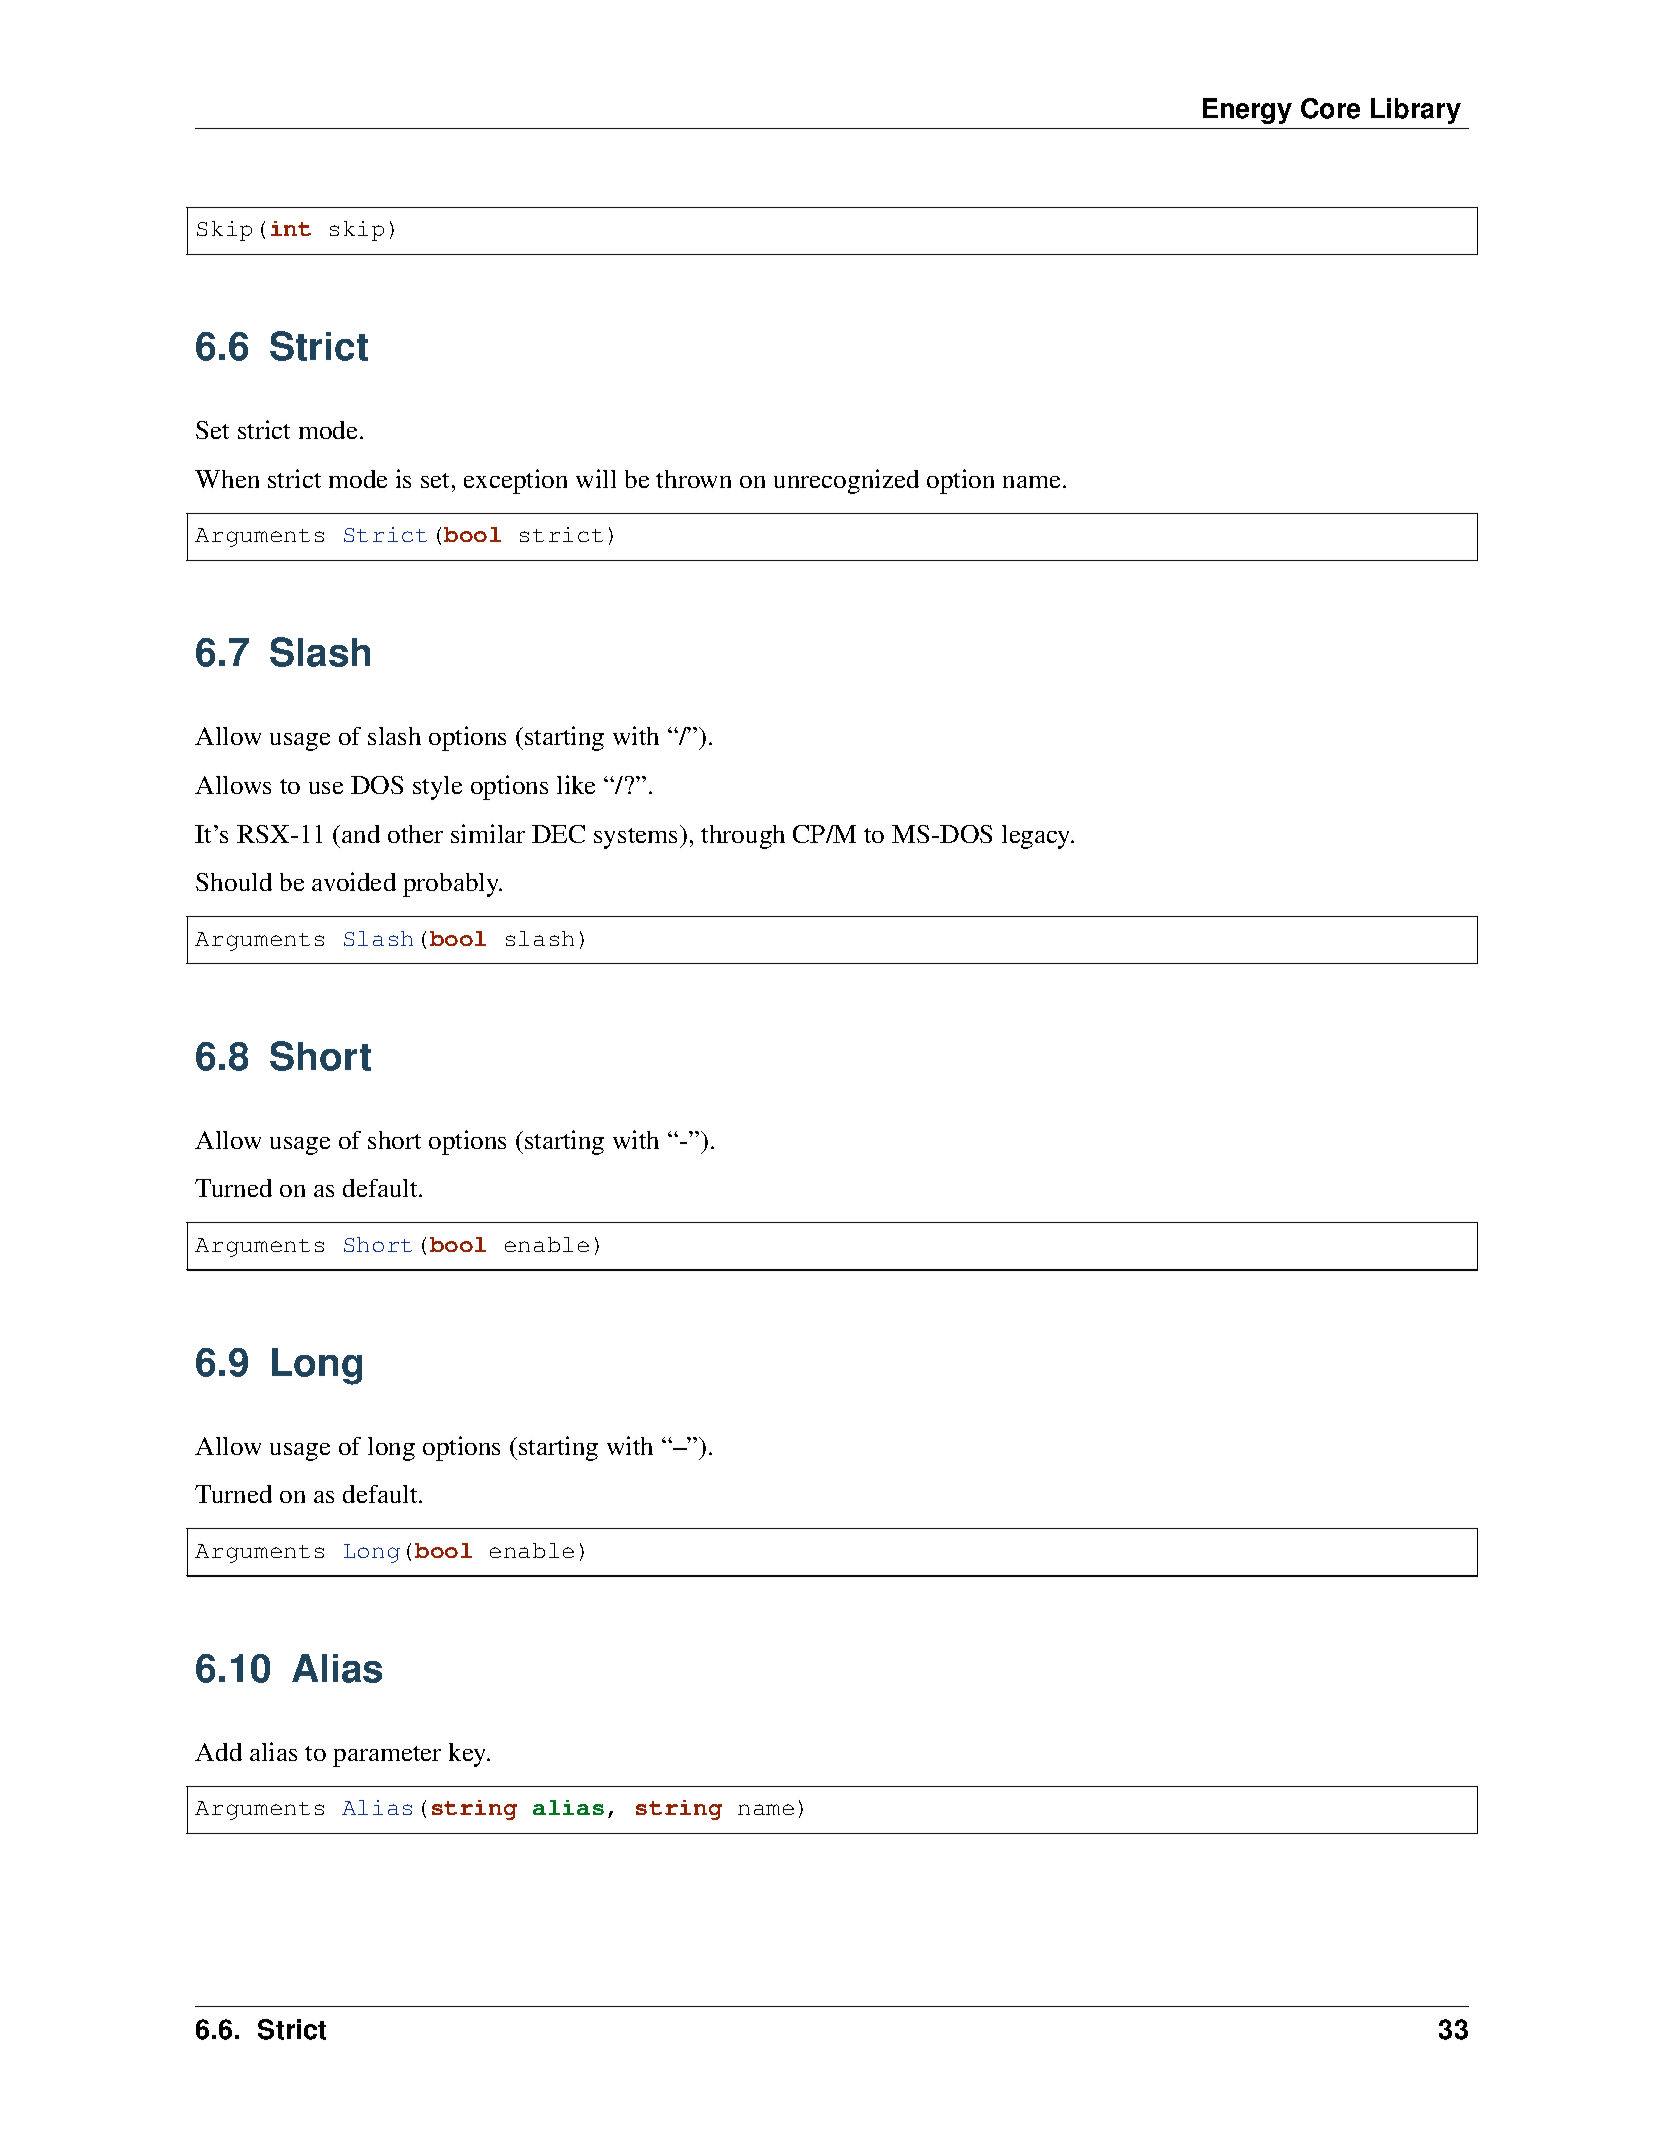 The height and width of the screenshot is (2154, 1665). What do you see at coordinates (387, 1756) in the screenshot?
I see `parameter` at bounding box center [387, 1756].
